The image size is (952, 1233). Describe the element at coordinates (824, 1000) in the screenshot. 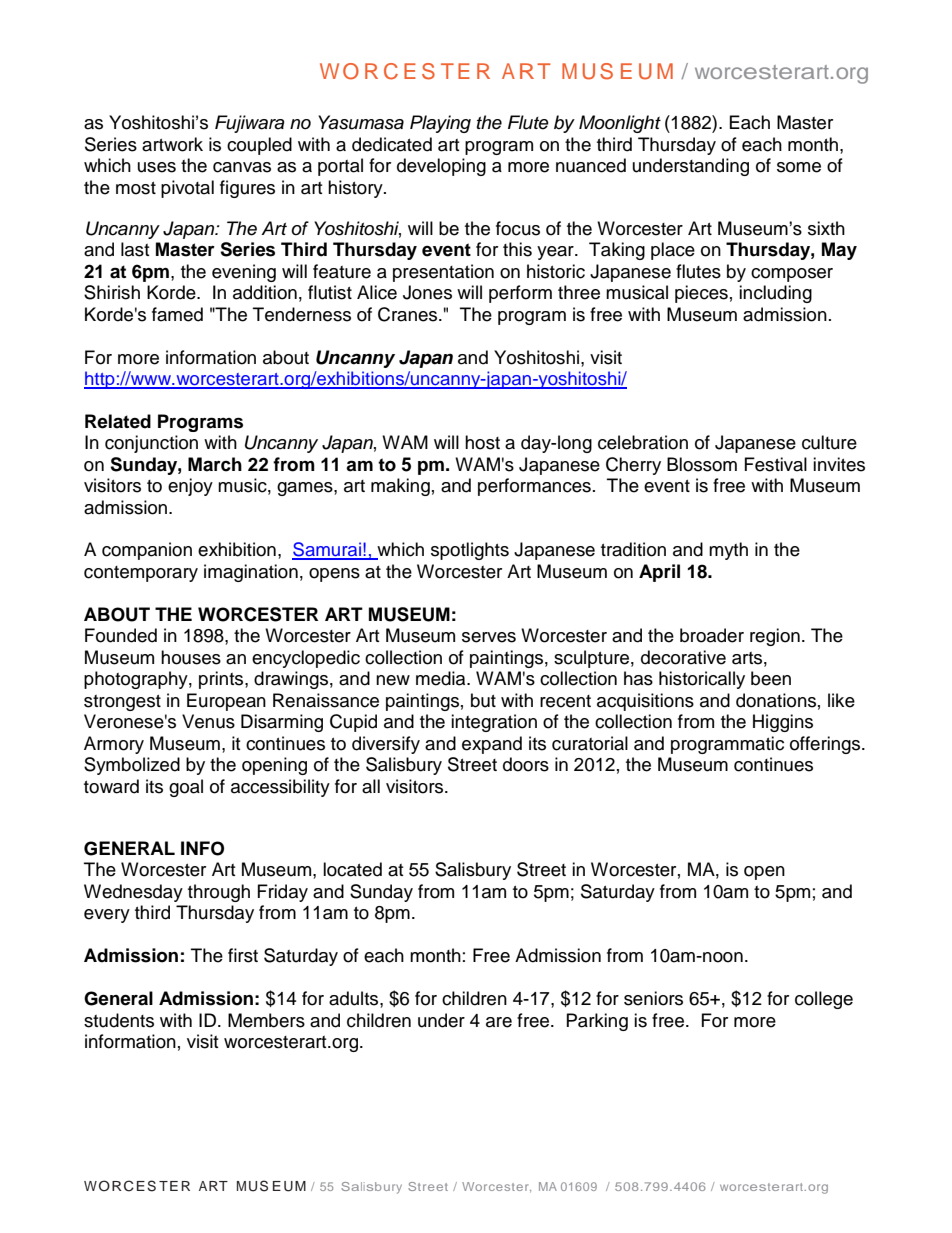

I see `college` at that location.
